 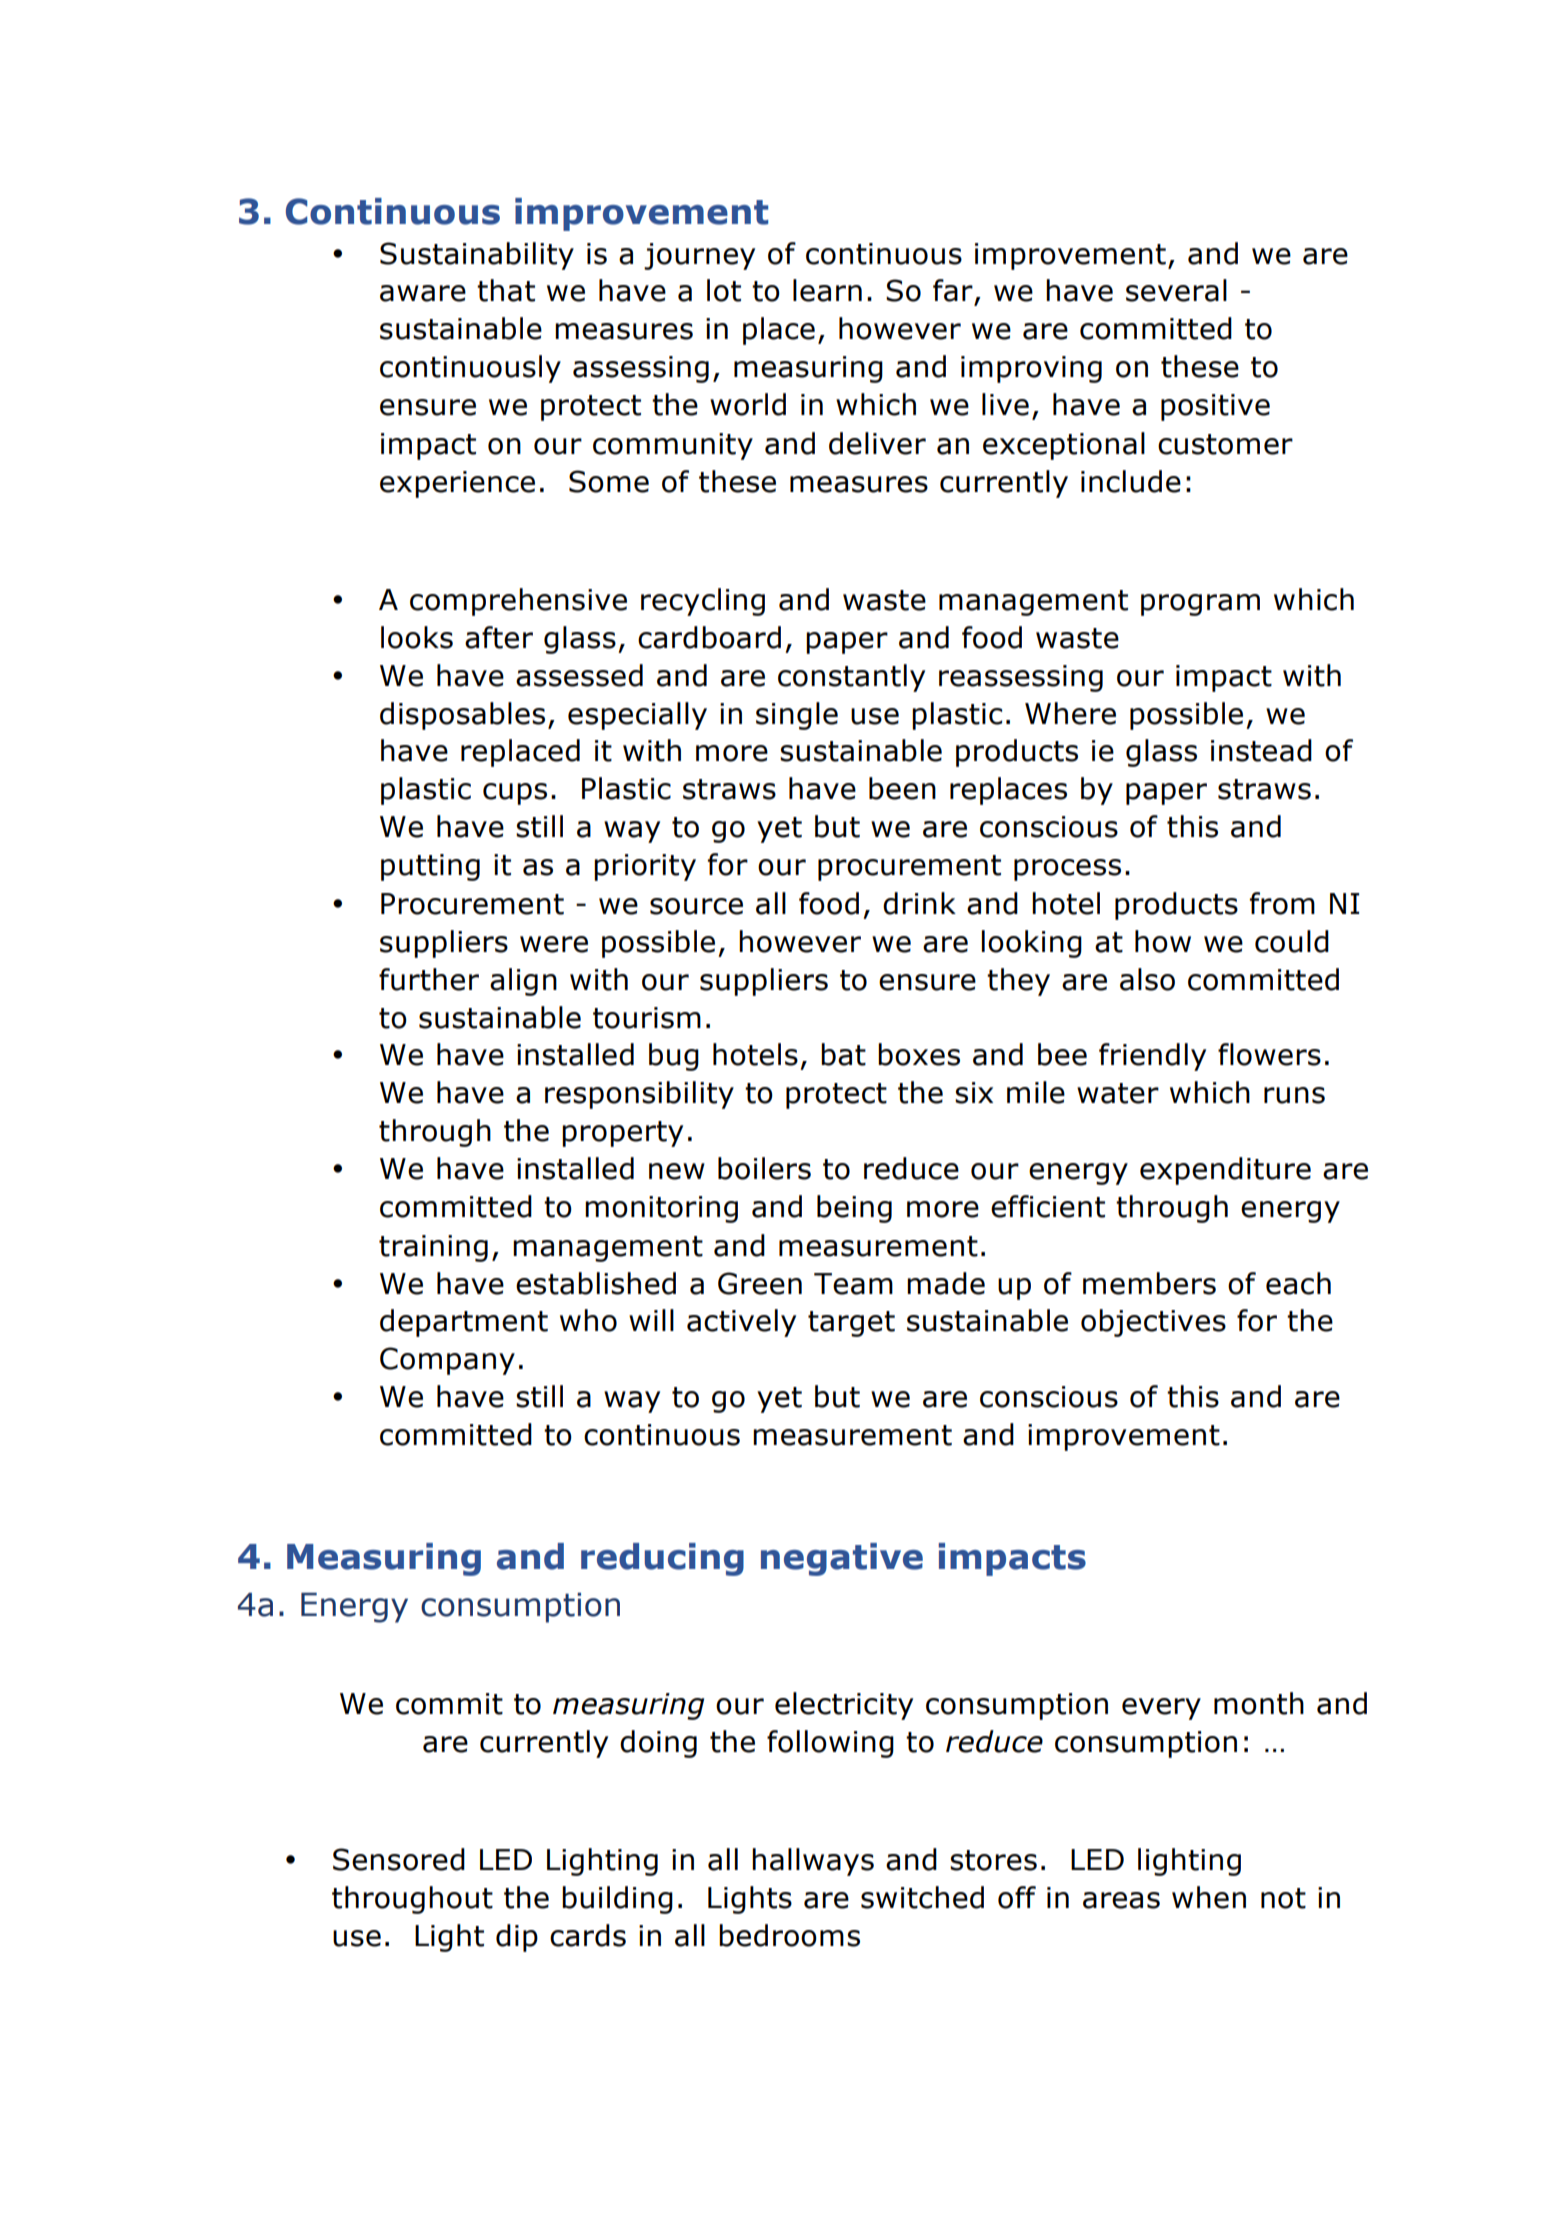 What do you see at coordinates (1209, 1897) in the document?
I see `when` at bounding box center [1209, 1897].
